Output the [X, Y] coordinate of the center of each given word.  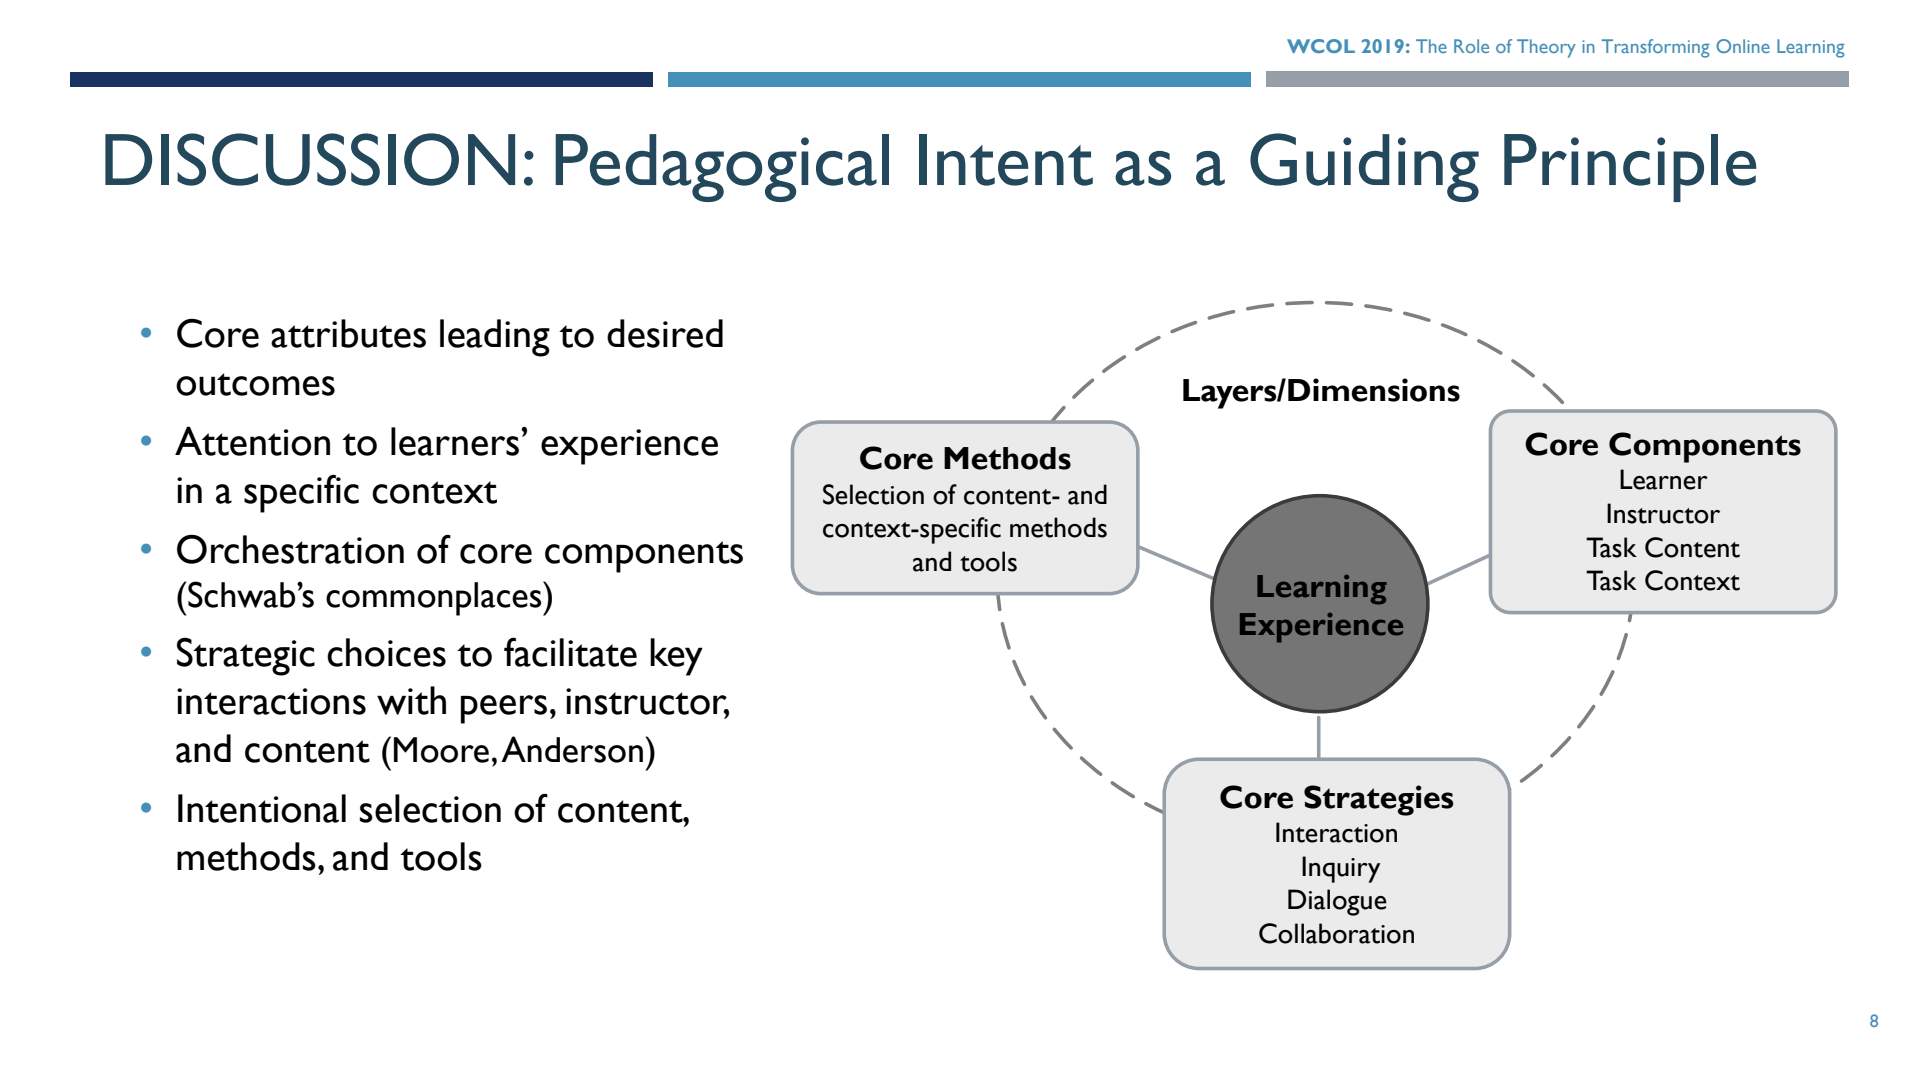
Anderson [572, 749]
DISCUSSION [310, 159]
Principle [1630, 168]
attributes [348, 333]
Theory [1546, 48]
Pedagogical [722, 168]
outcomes [255, 384]
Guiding [1364, 167]
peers [504, 709]
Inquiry [1341, 869]
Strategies [1378, 800]
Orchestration [290, 549]
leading [495, 338]
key [676, 657]
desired [665, 333]
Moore [441, 750]
